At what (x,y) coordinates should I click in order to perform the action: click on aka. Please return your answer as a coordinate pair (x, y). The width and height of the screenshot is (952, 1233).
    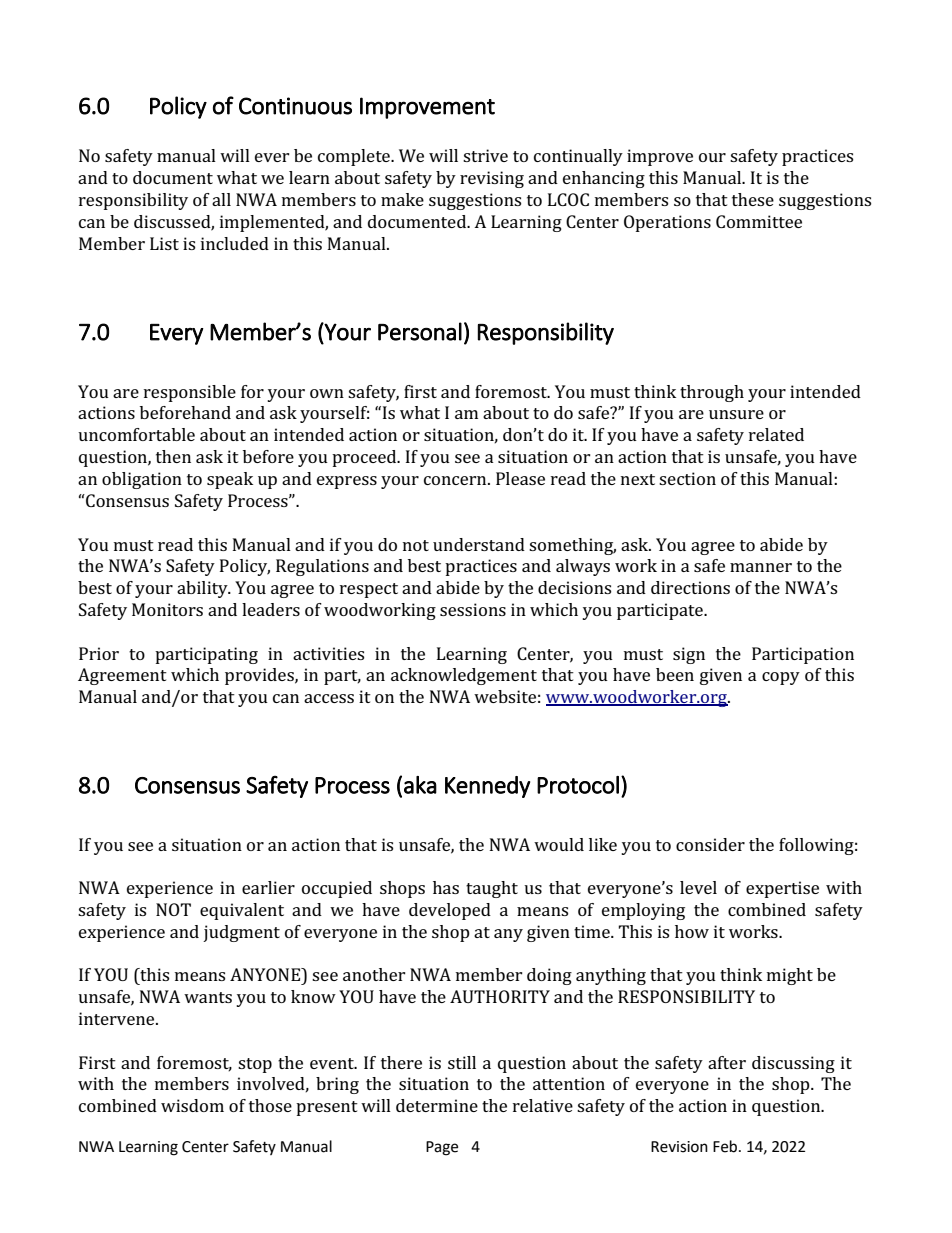
    Looking at the image, I should click on (420, 785).
